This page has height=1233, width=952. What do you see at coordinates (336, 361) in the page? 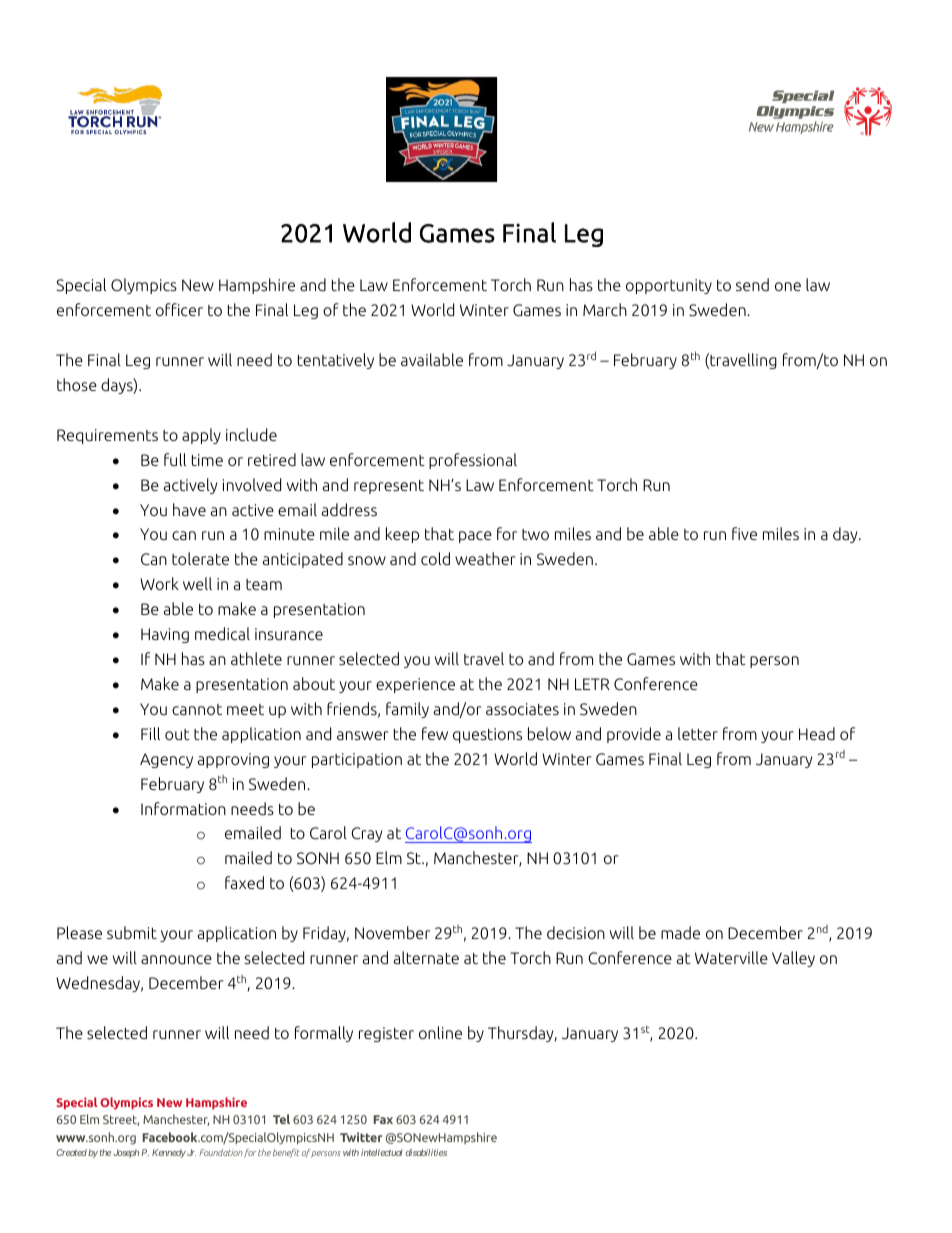
I see `tentatively` at bounding box center [336, 361].
